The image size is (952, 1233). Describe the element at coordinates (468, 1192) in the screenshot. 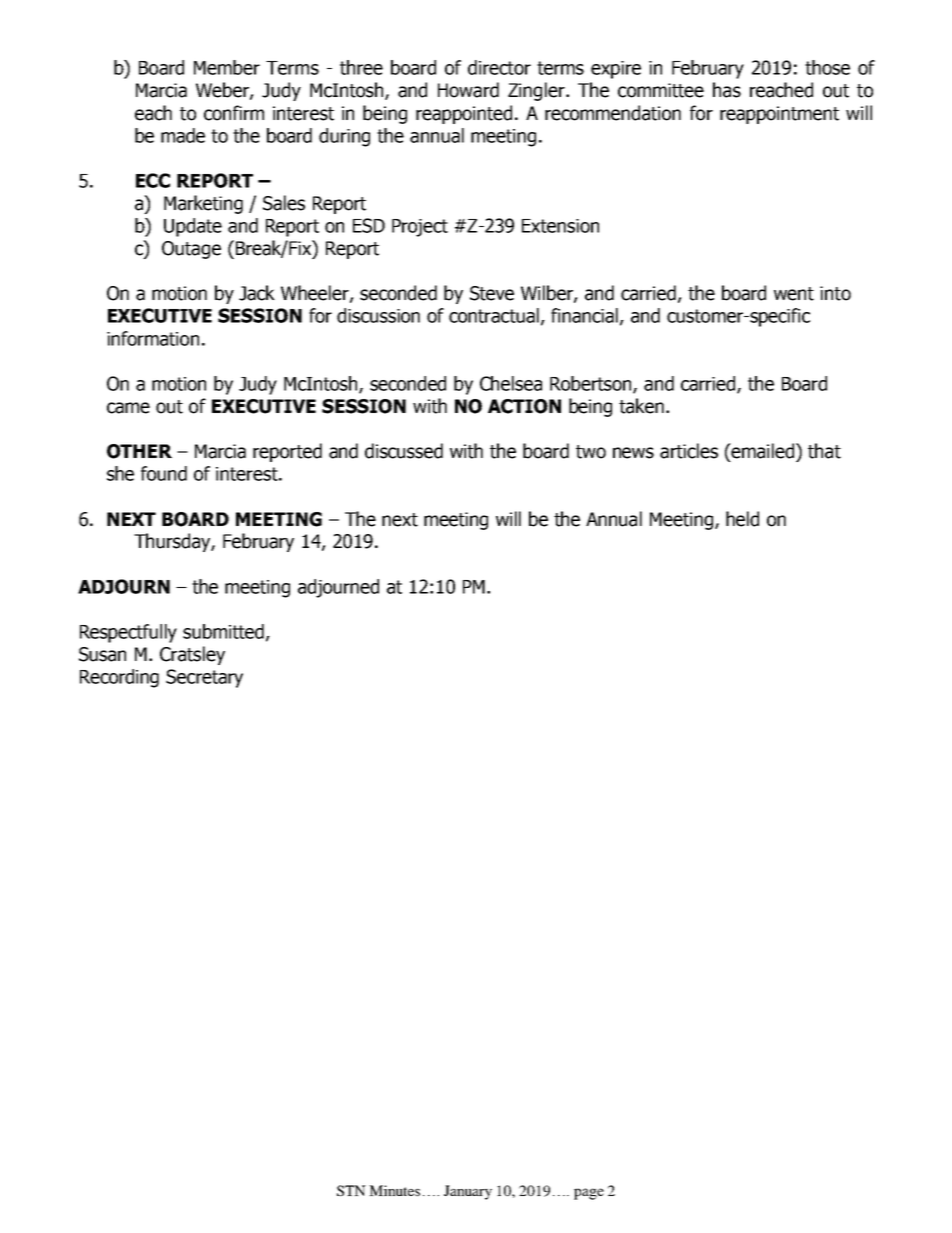

I see `January` at that location.
